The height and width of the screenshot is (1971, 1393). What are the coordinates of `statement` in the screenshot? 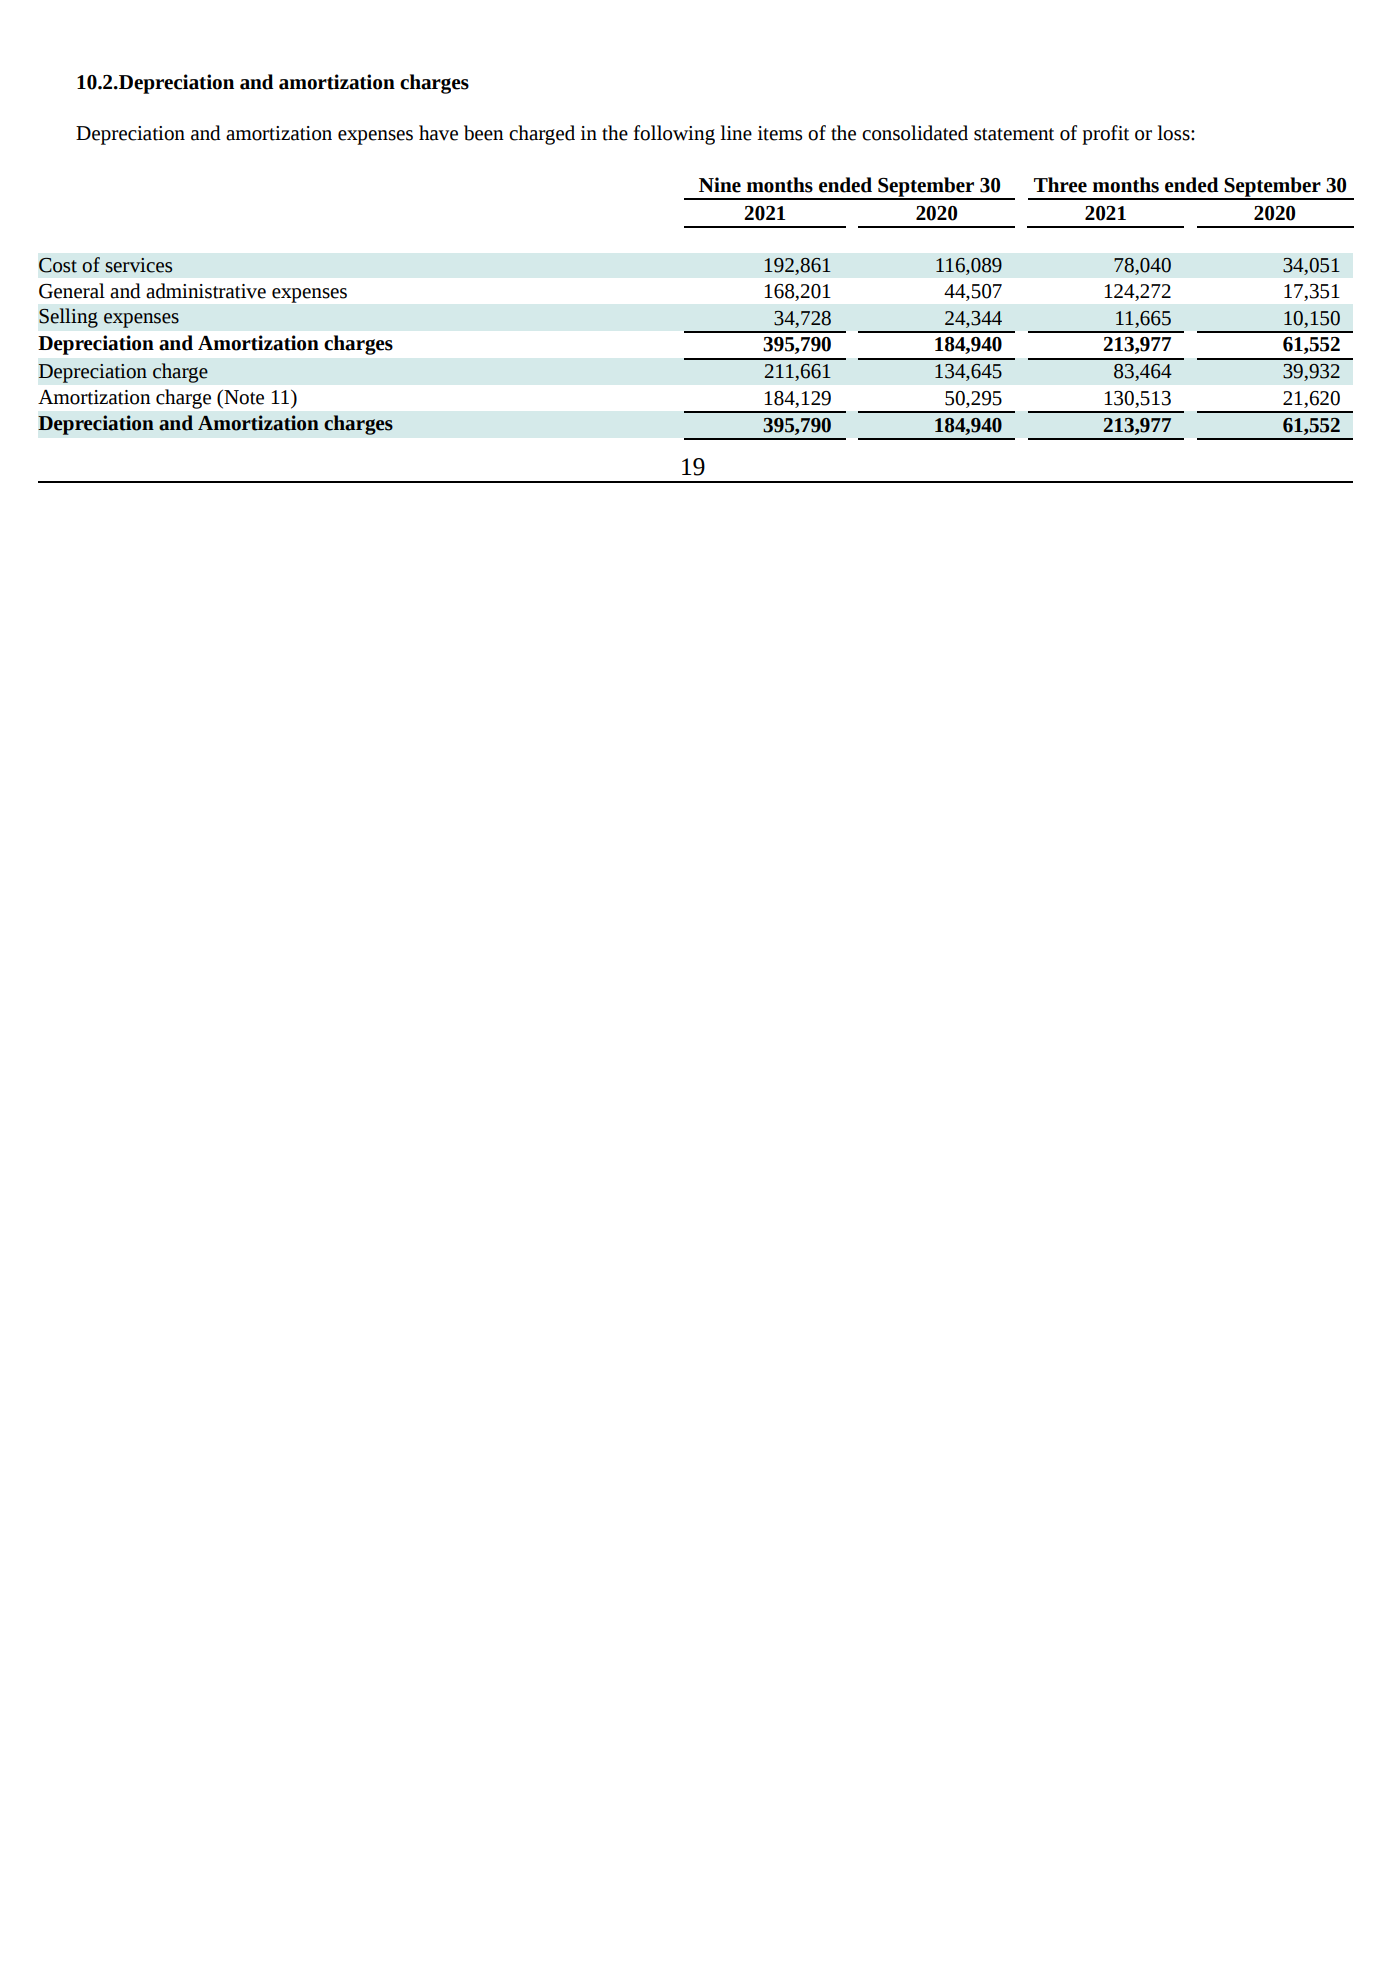 It's located at (1014, 134).
